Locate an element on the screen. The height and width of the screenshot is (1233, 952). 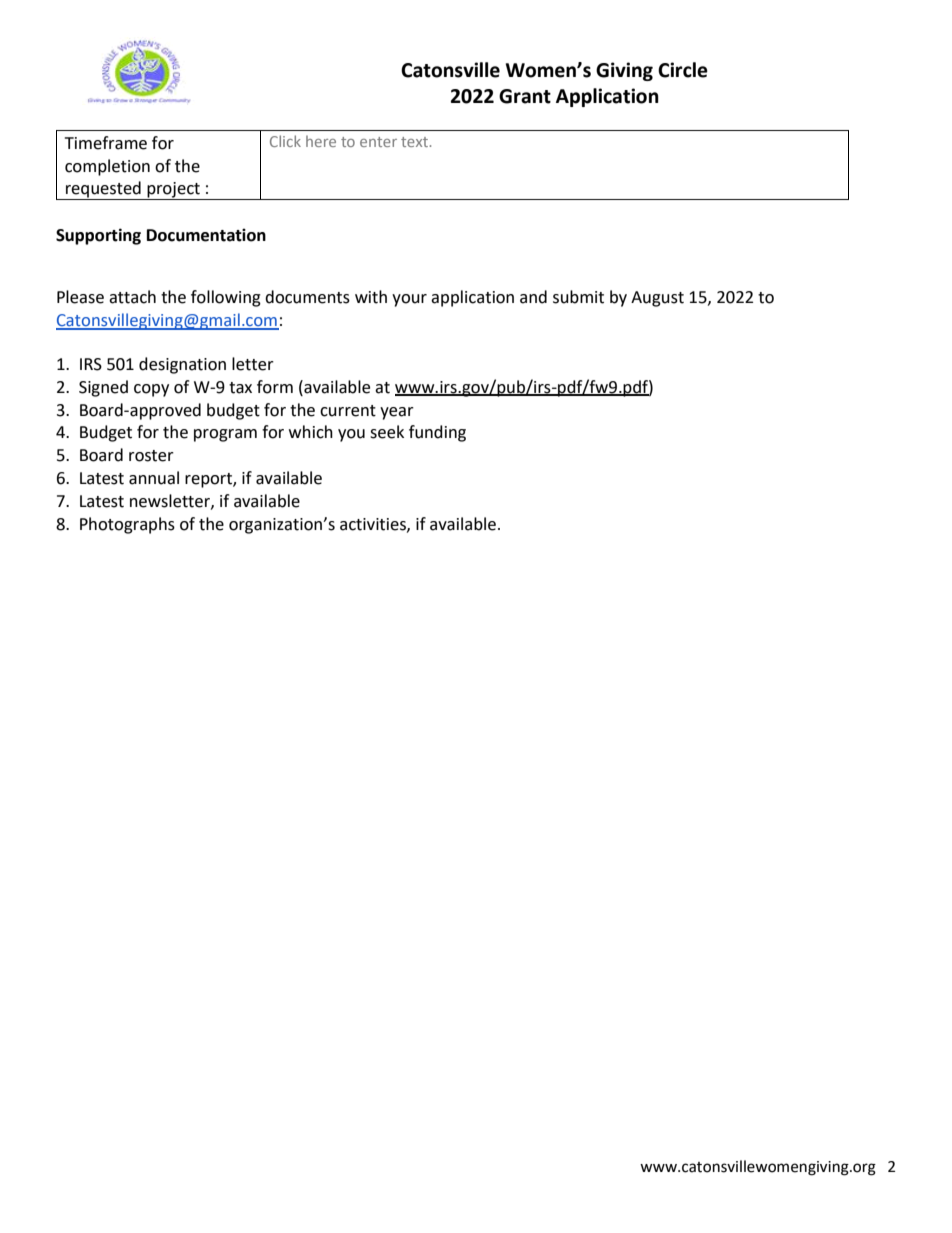
Photographs is located at coordinates (127, 525).
